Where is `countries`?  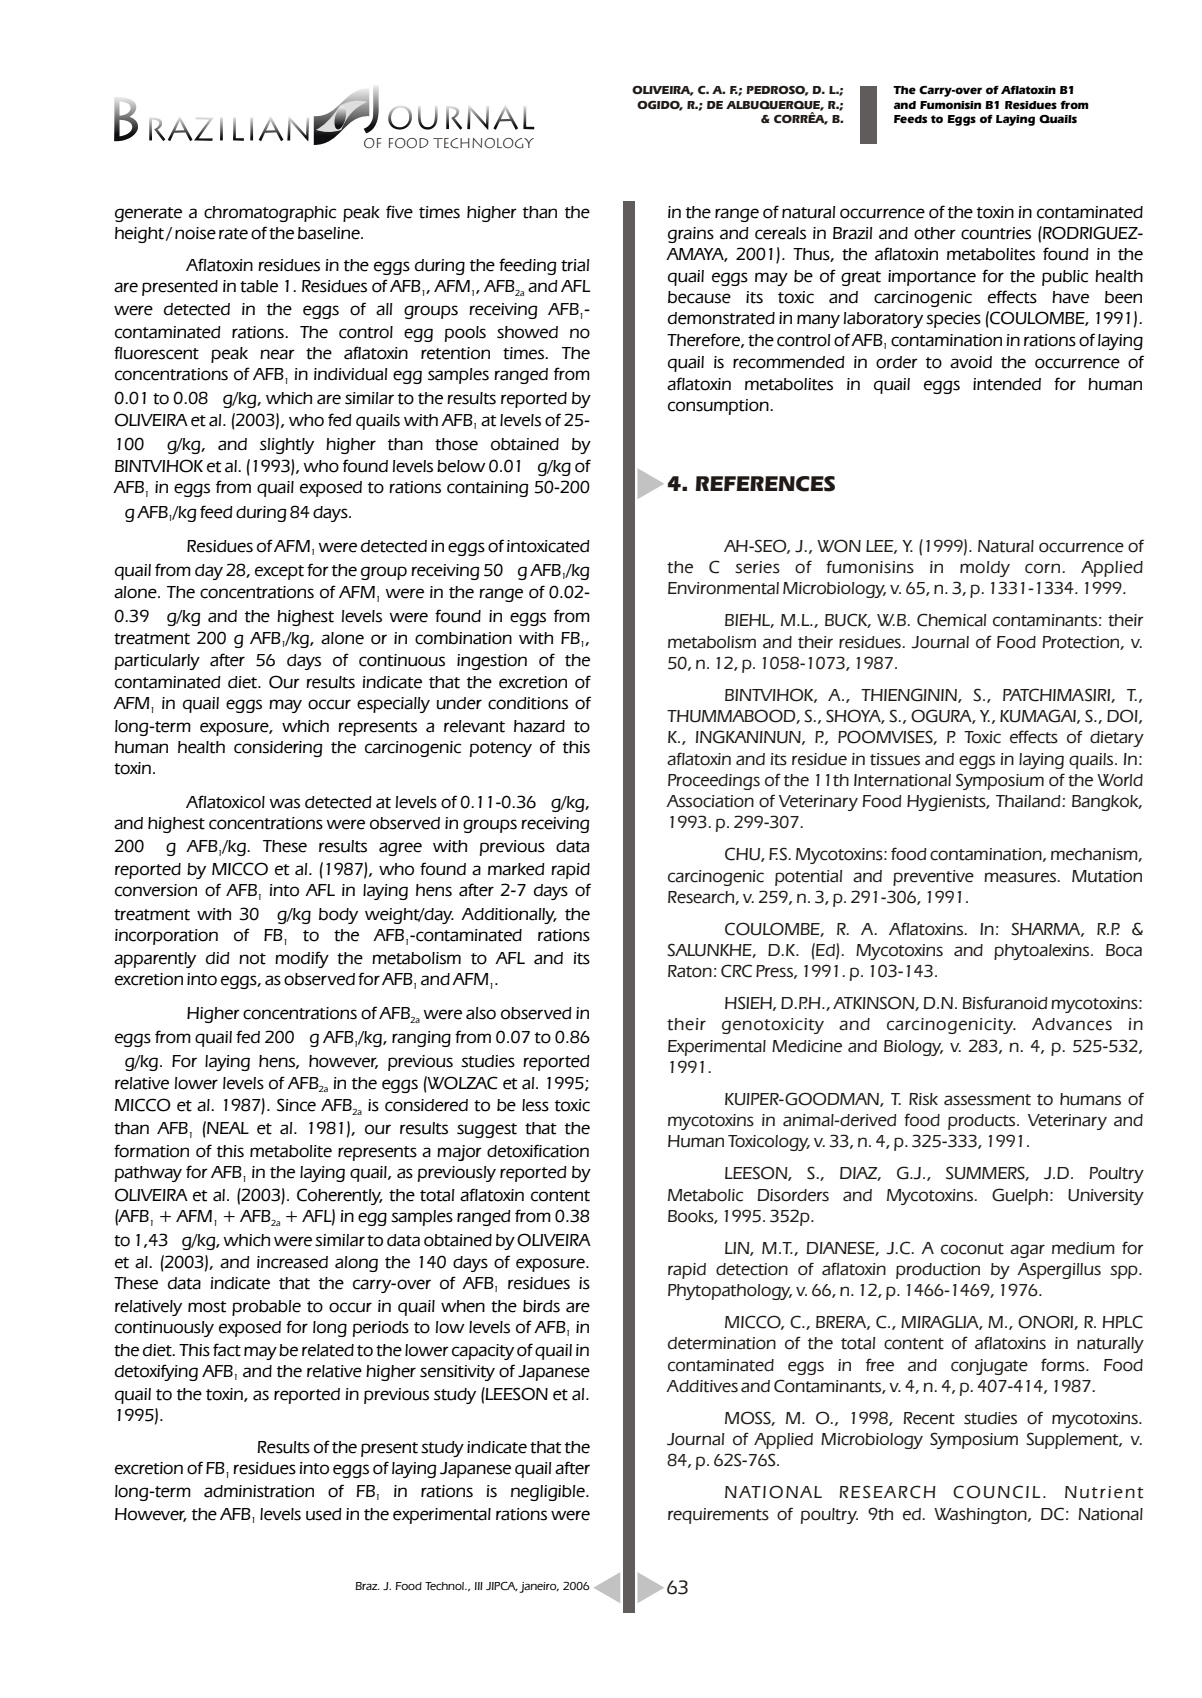 countries is located at coordinates (996, 233).
